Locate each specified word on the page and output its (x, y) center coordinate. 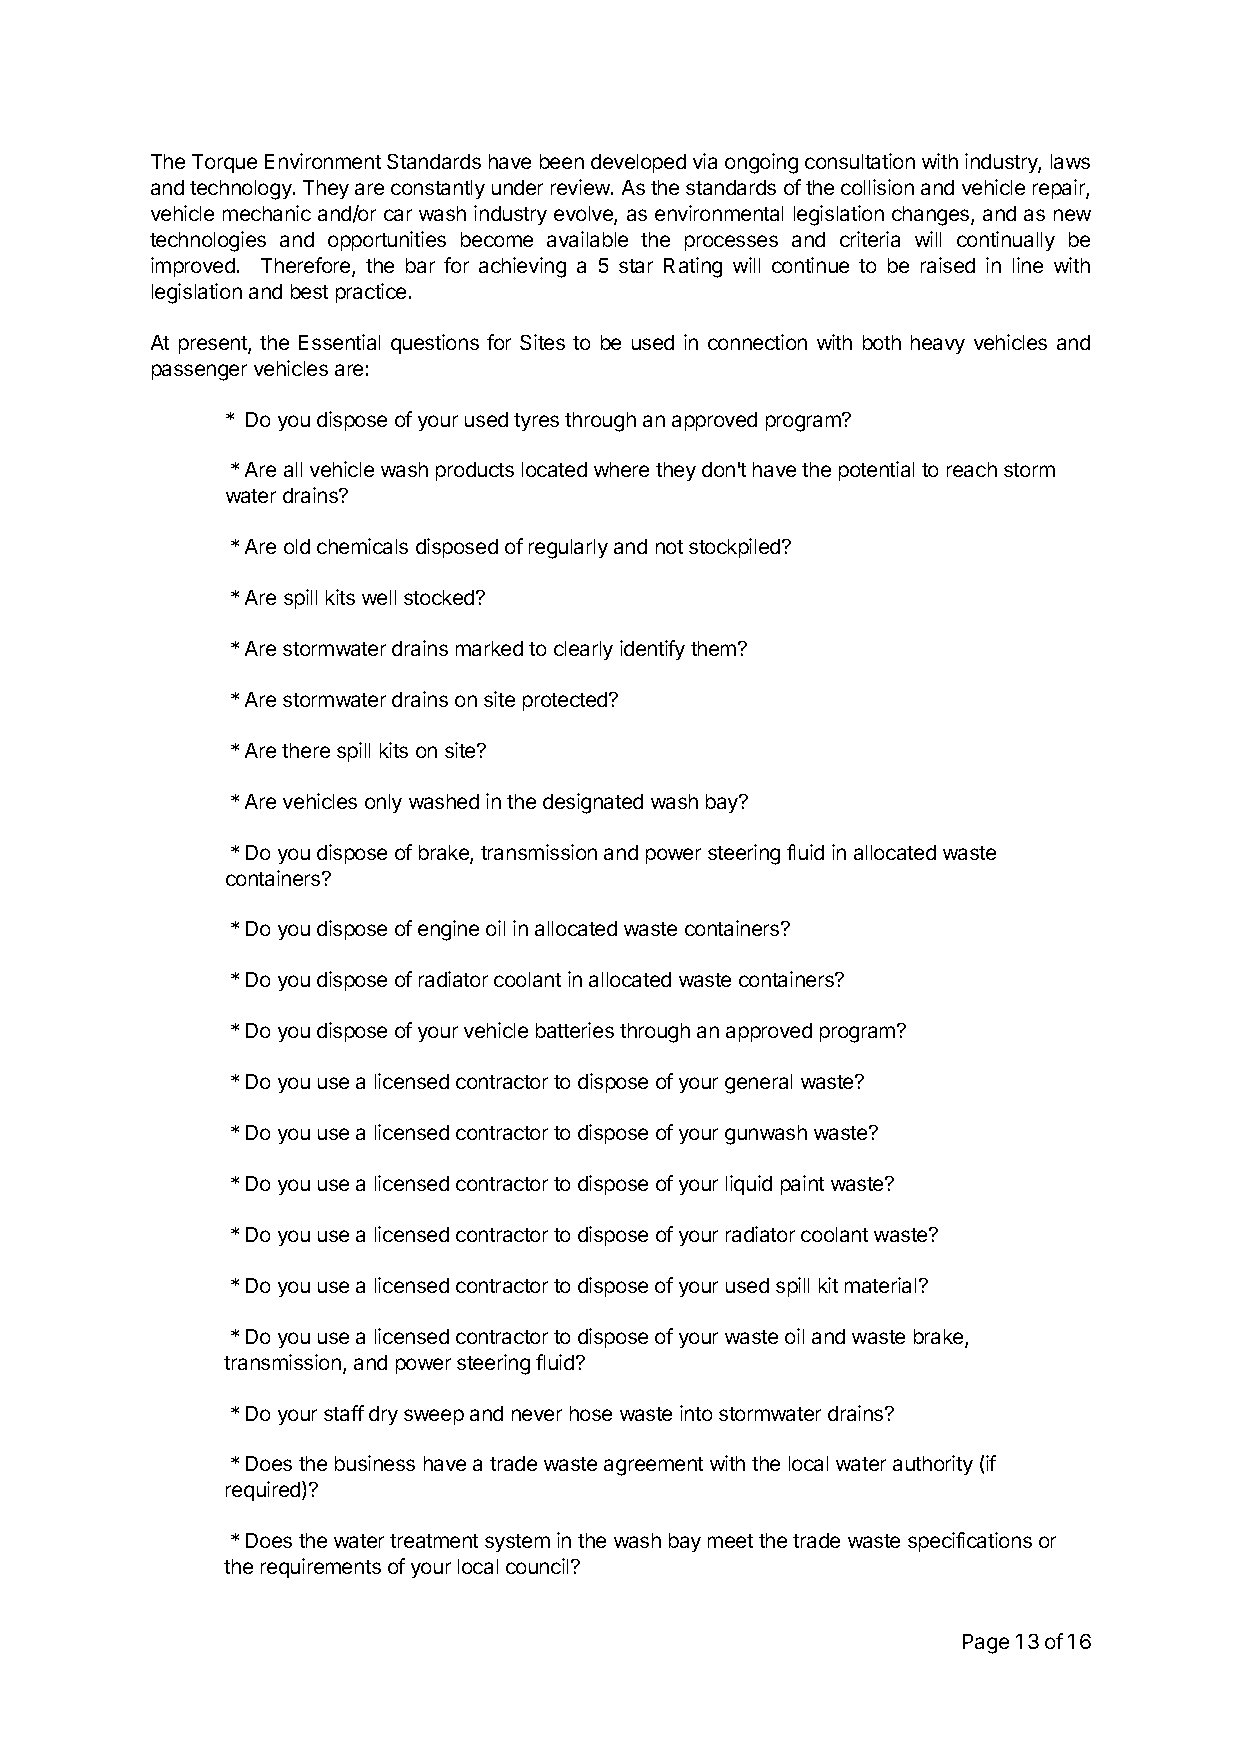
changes (932, 216)
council (537, 1566)
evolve (584, 215)
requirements (321, 1568)
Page (986, 1644)
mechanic (267, 213)
